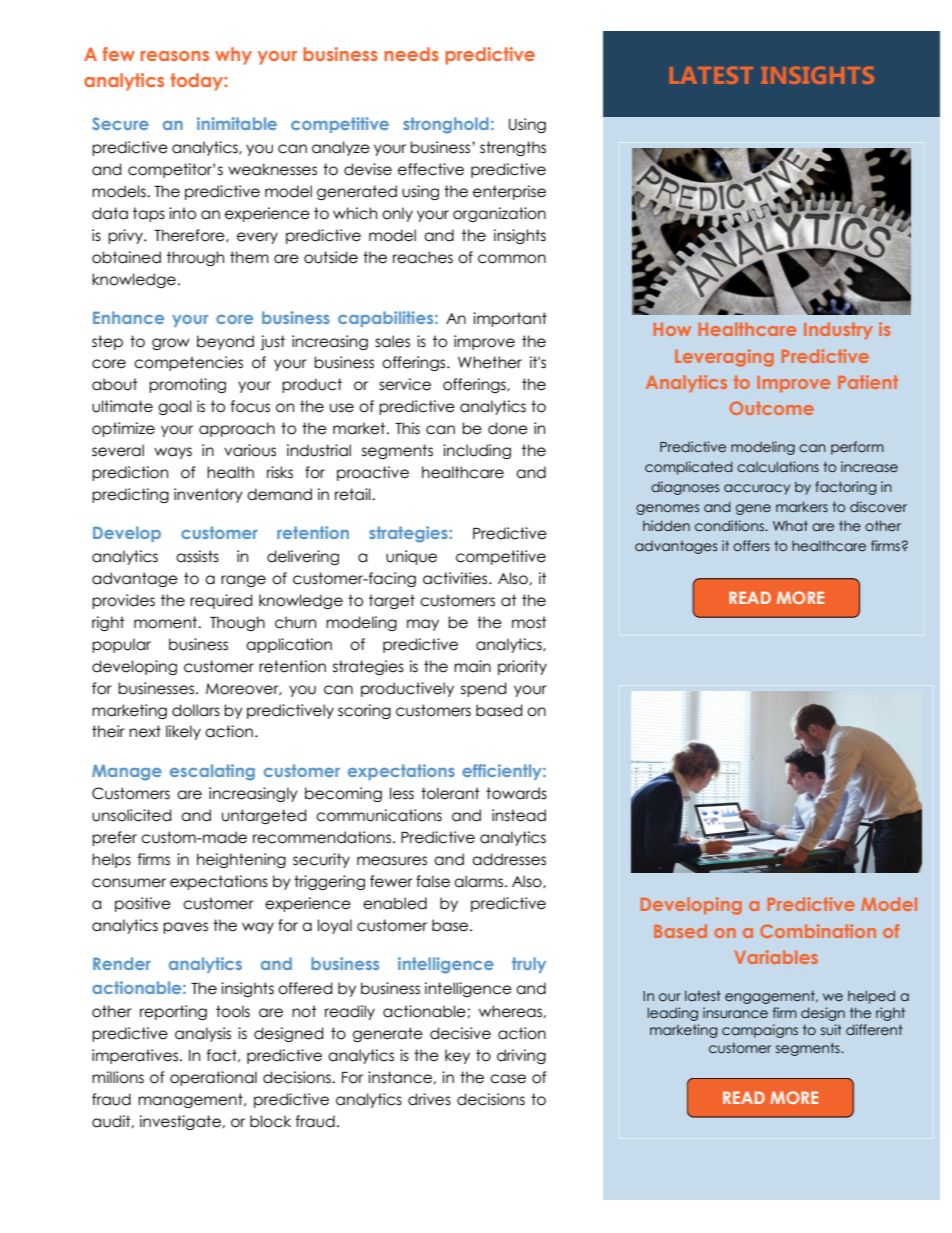 The height and width of the document is (1233, 952). What do you see at coordinates (212, 772) in the document?
I see `escalating` at bounding box center [212, 772].
